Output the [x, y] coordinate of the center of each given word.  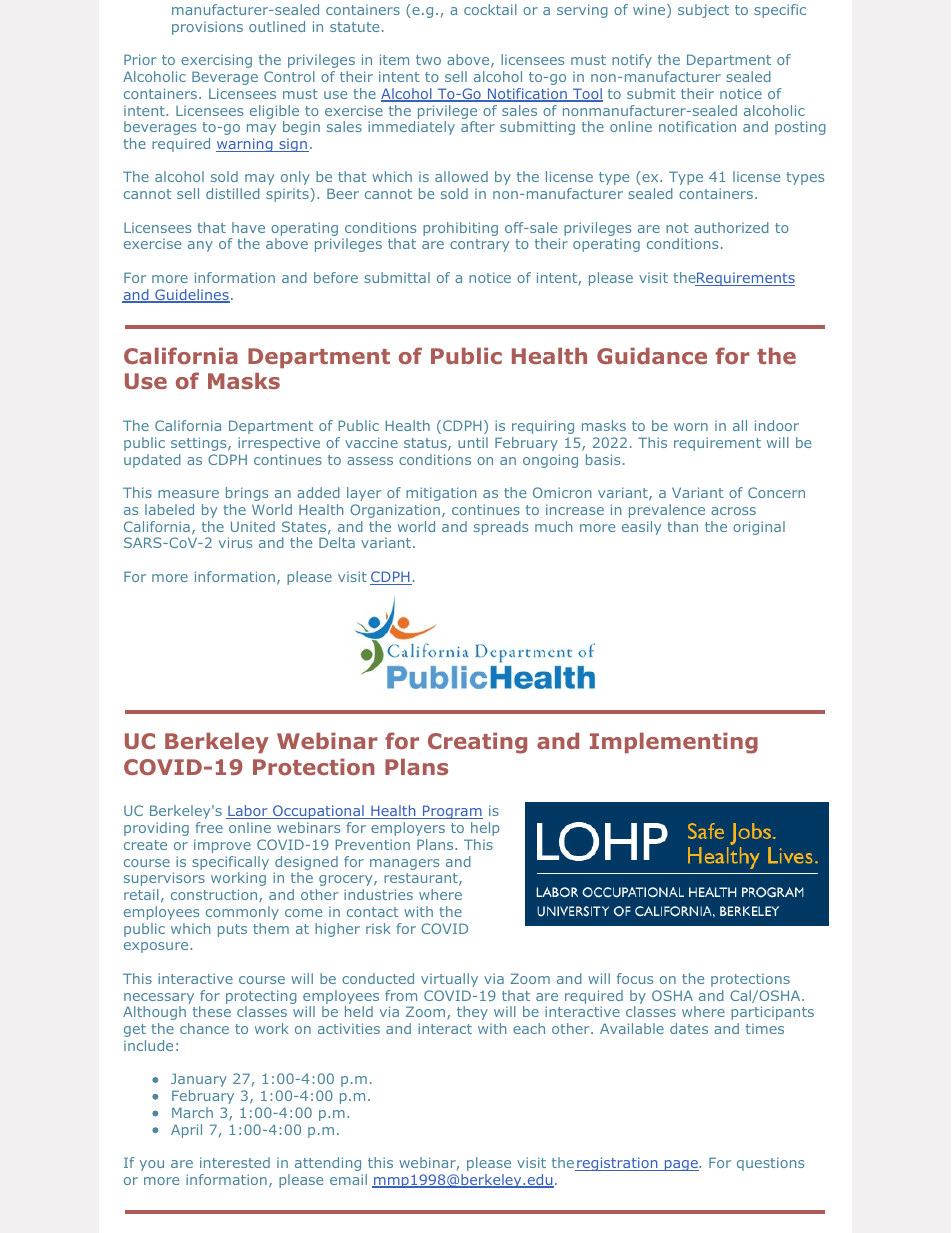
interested [235, 1162]
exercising [216, 61]
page [681, 1165]
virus [235, 542]
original [759, 528]
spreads [501, 528]
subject [703, 11]
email [348, 1179]
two [428, 60]
